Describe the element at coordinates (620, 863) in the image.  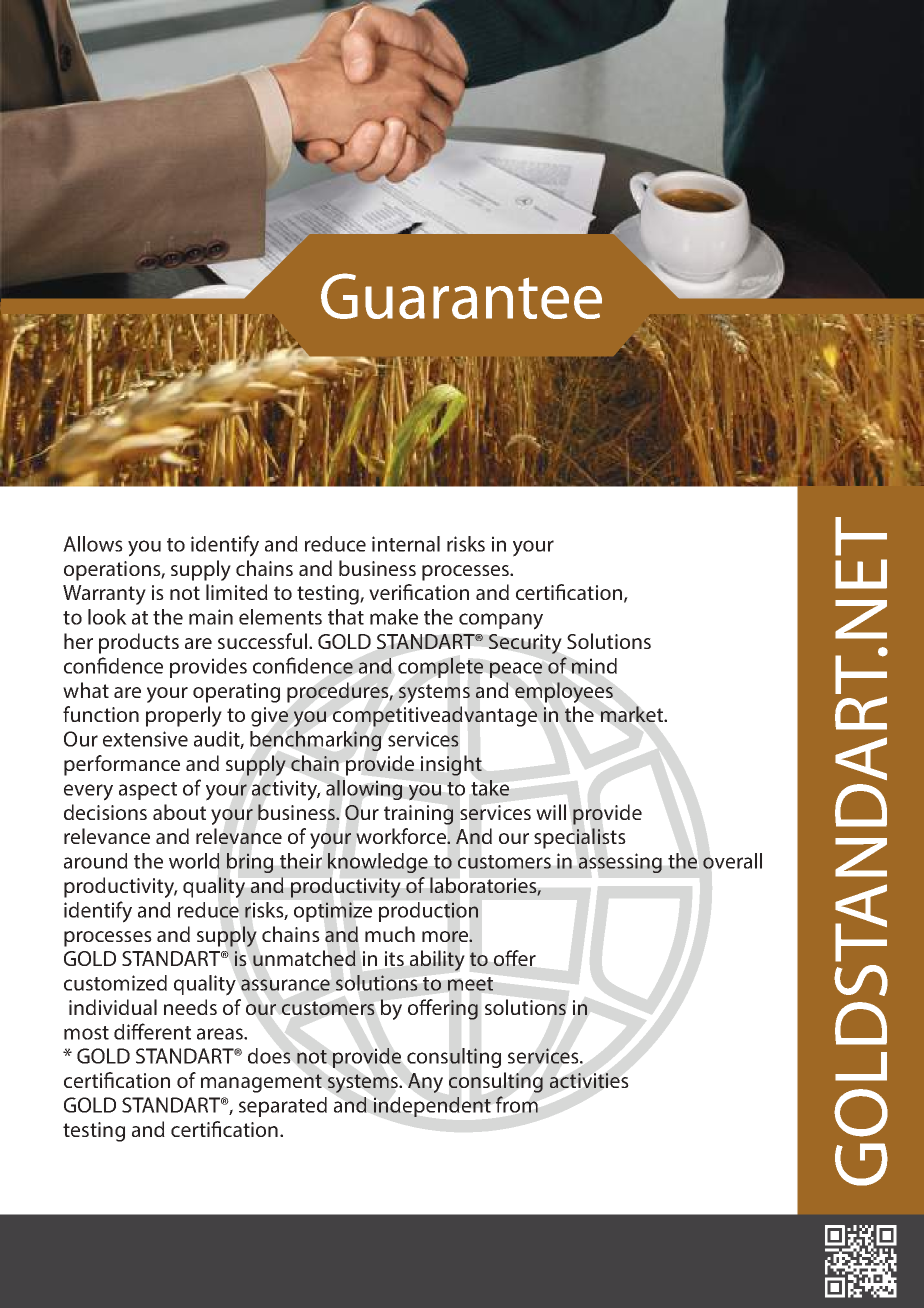
I see `assessing` at that location.
